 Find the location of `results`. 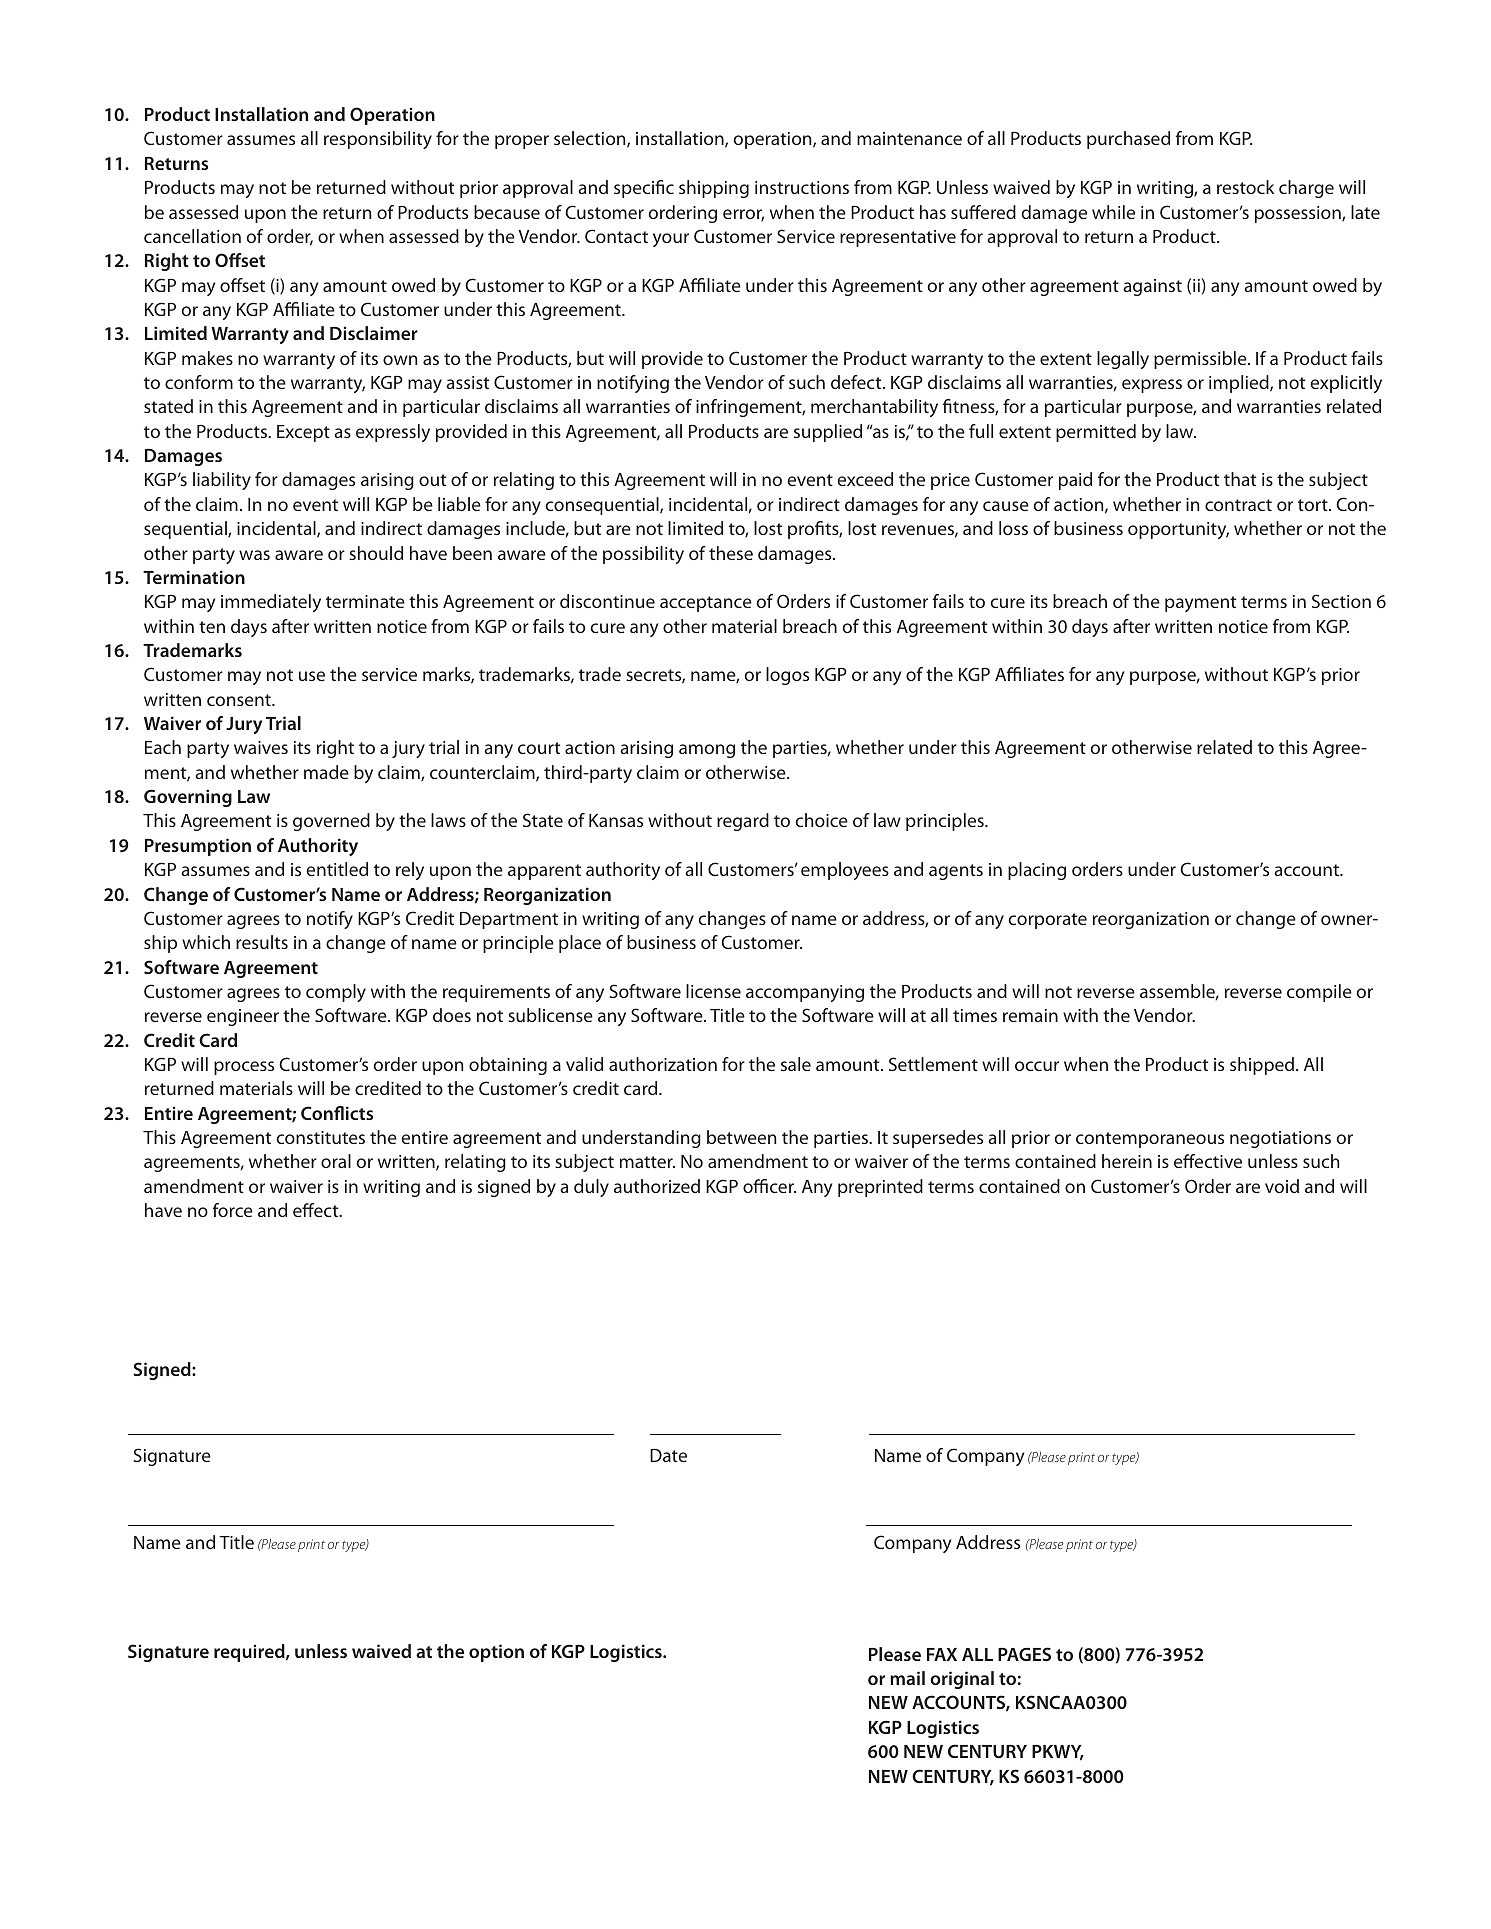

results is located at coordinates (262, 942).
